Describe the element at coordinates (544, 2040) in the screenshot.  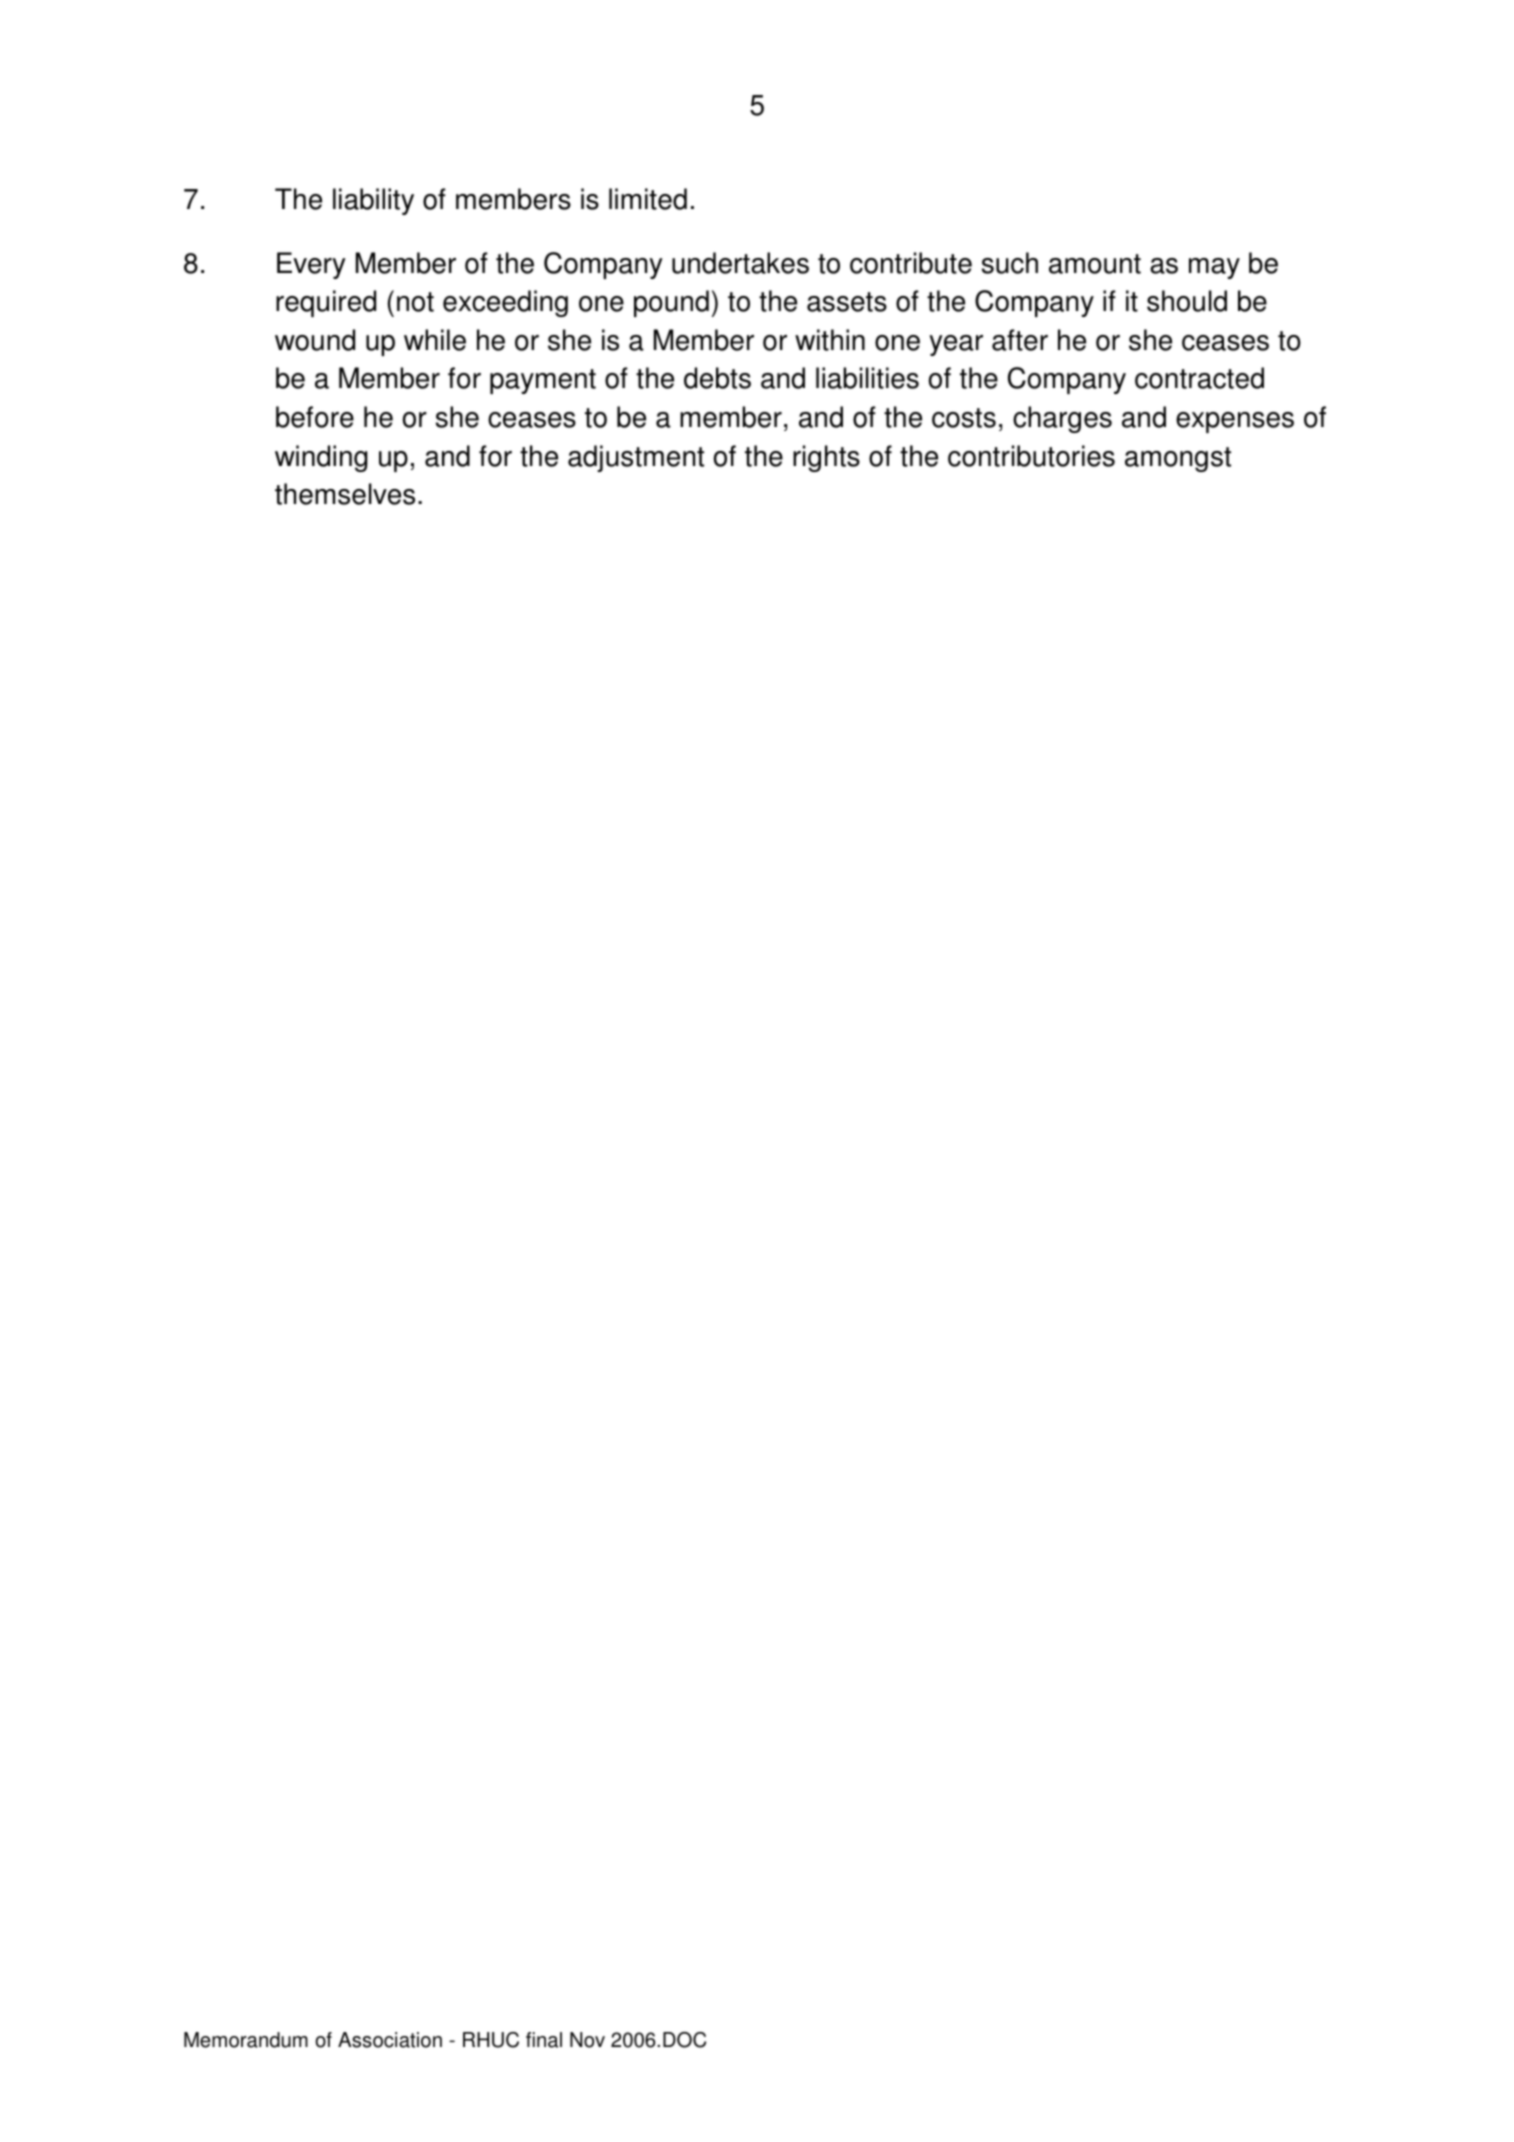
I see `final` at that location.
